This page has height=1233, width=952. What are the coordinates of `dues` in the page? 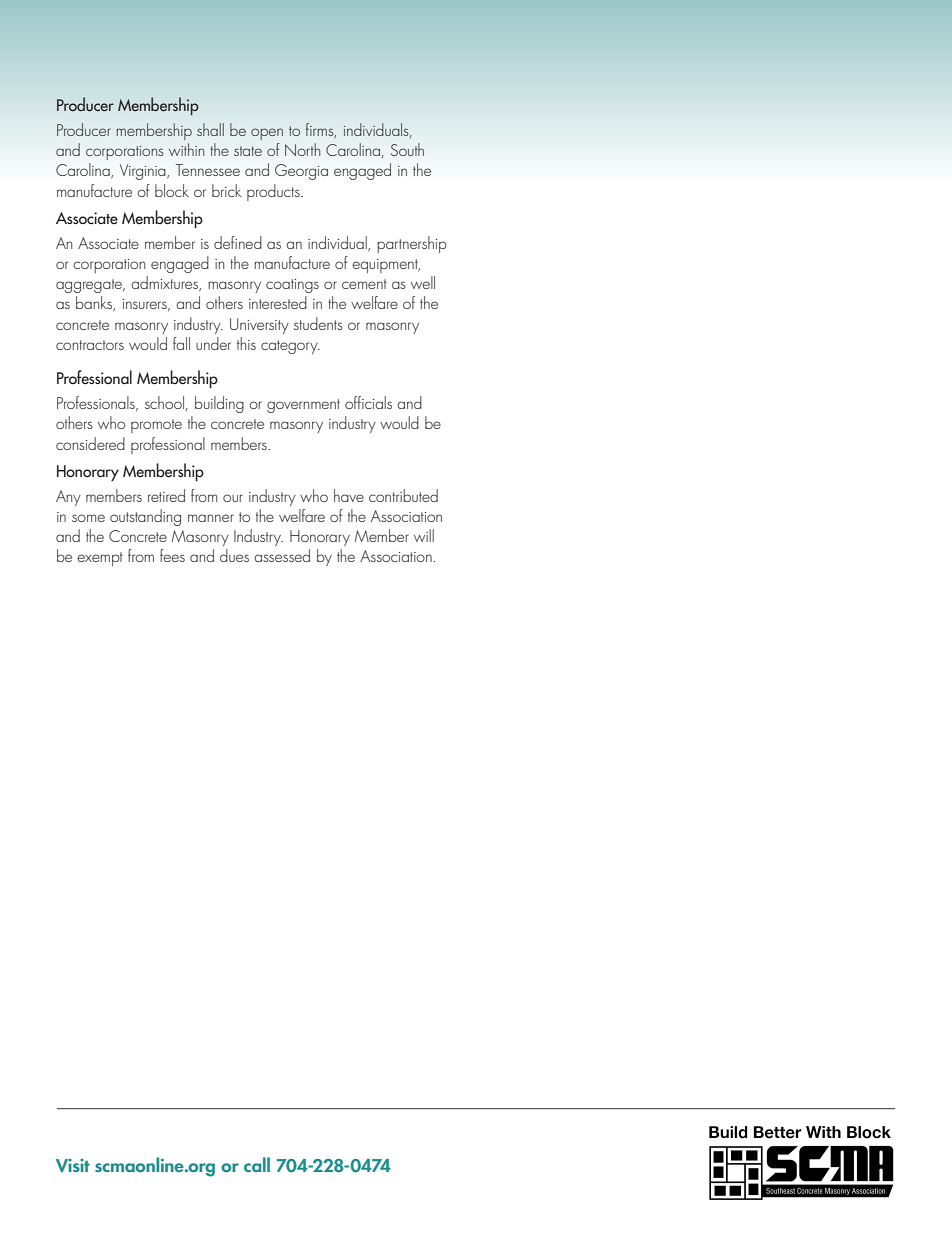 It's located at (234, 555).
